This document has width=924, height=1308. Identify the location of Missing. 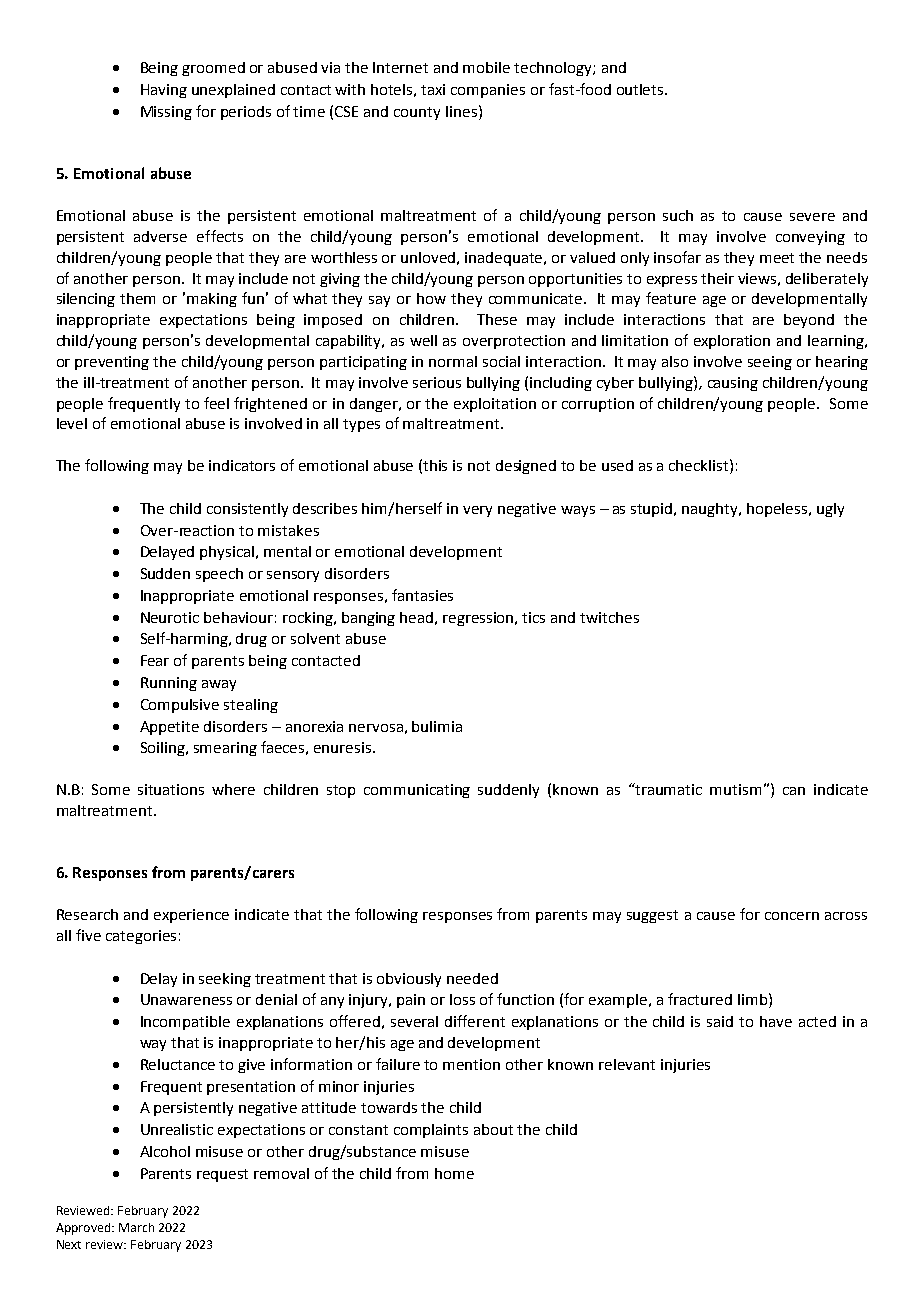
(166, 113).
